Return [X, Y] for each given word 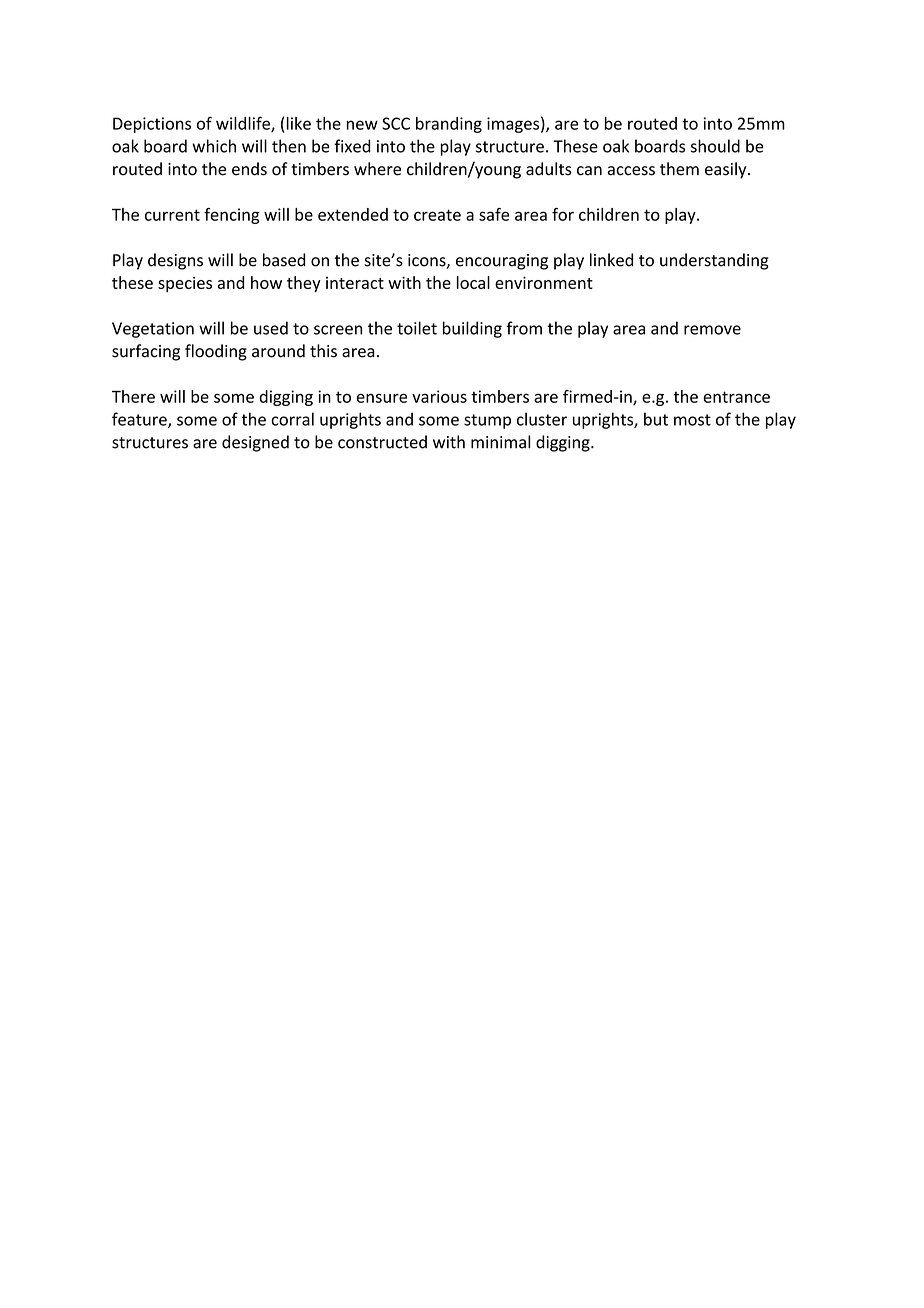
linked [611, 260]
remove [712, 330]
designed [255, 443]
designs [175, 261]
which [214, 146]
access [631, 171]
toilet [417, 328]
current [172, 215]
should [715, 146]
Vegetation [153, 330]
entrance [736, 397]
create [437, 215]
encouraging [502, 262]
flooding [216, 352]
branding [449, 125]
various [439, 396]
